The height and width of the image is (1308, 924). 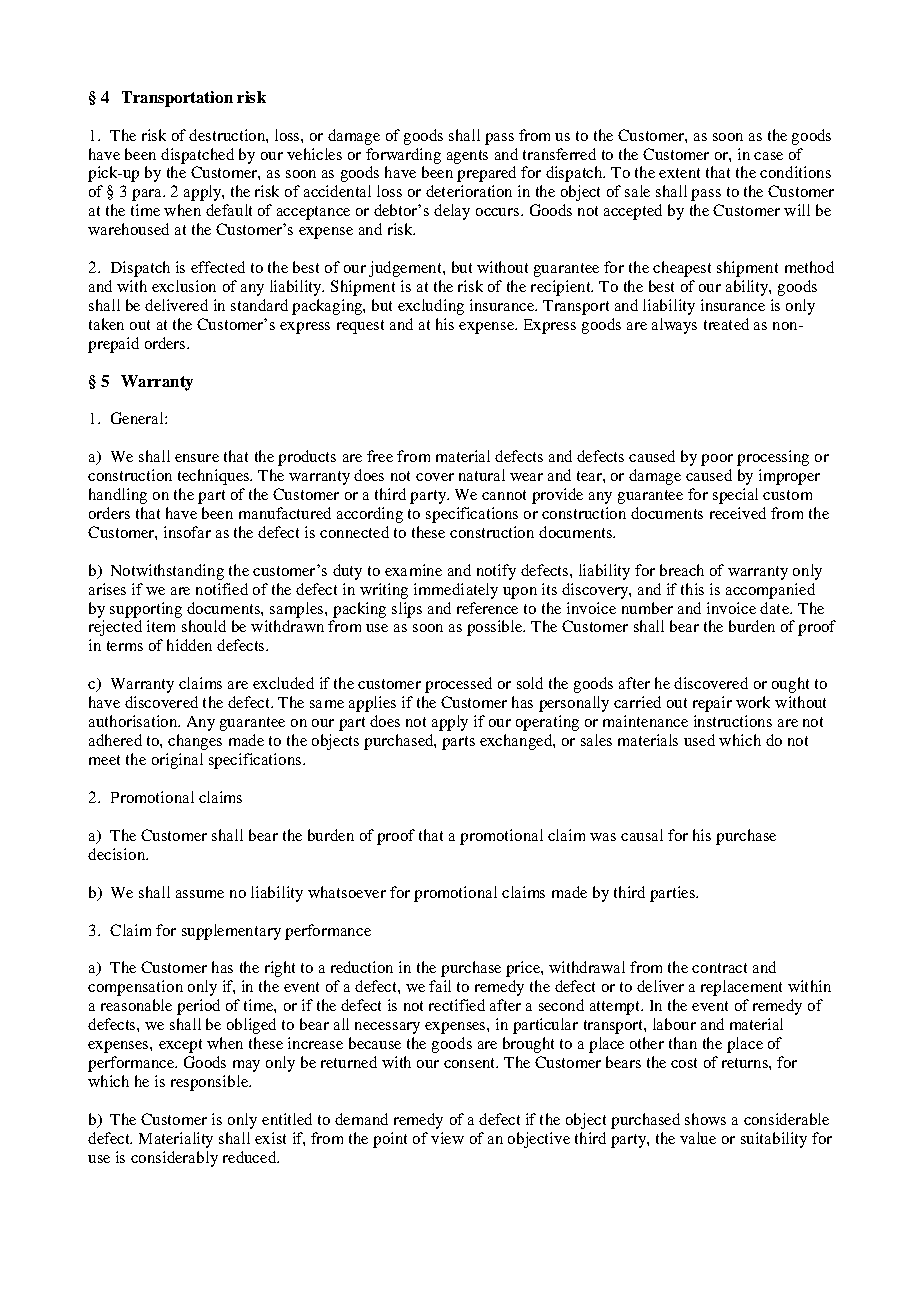 What do you see at coordinates (467, 157) in the image?
I see `agents` at bounding box center [467, 157].
